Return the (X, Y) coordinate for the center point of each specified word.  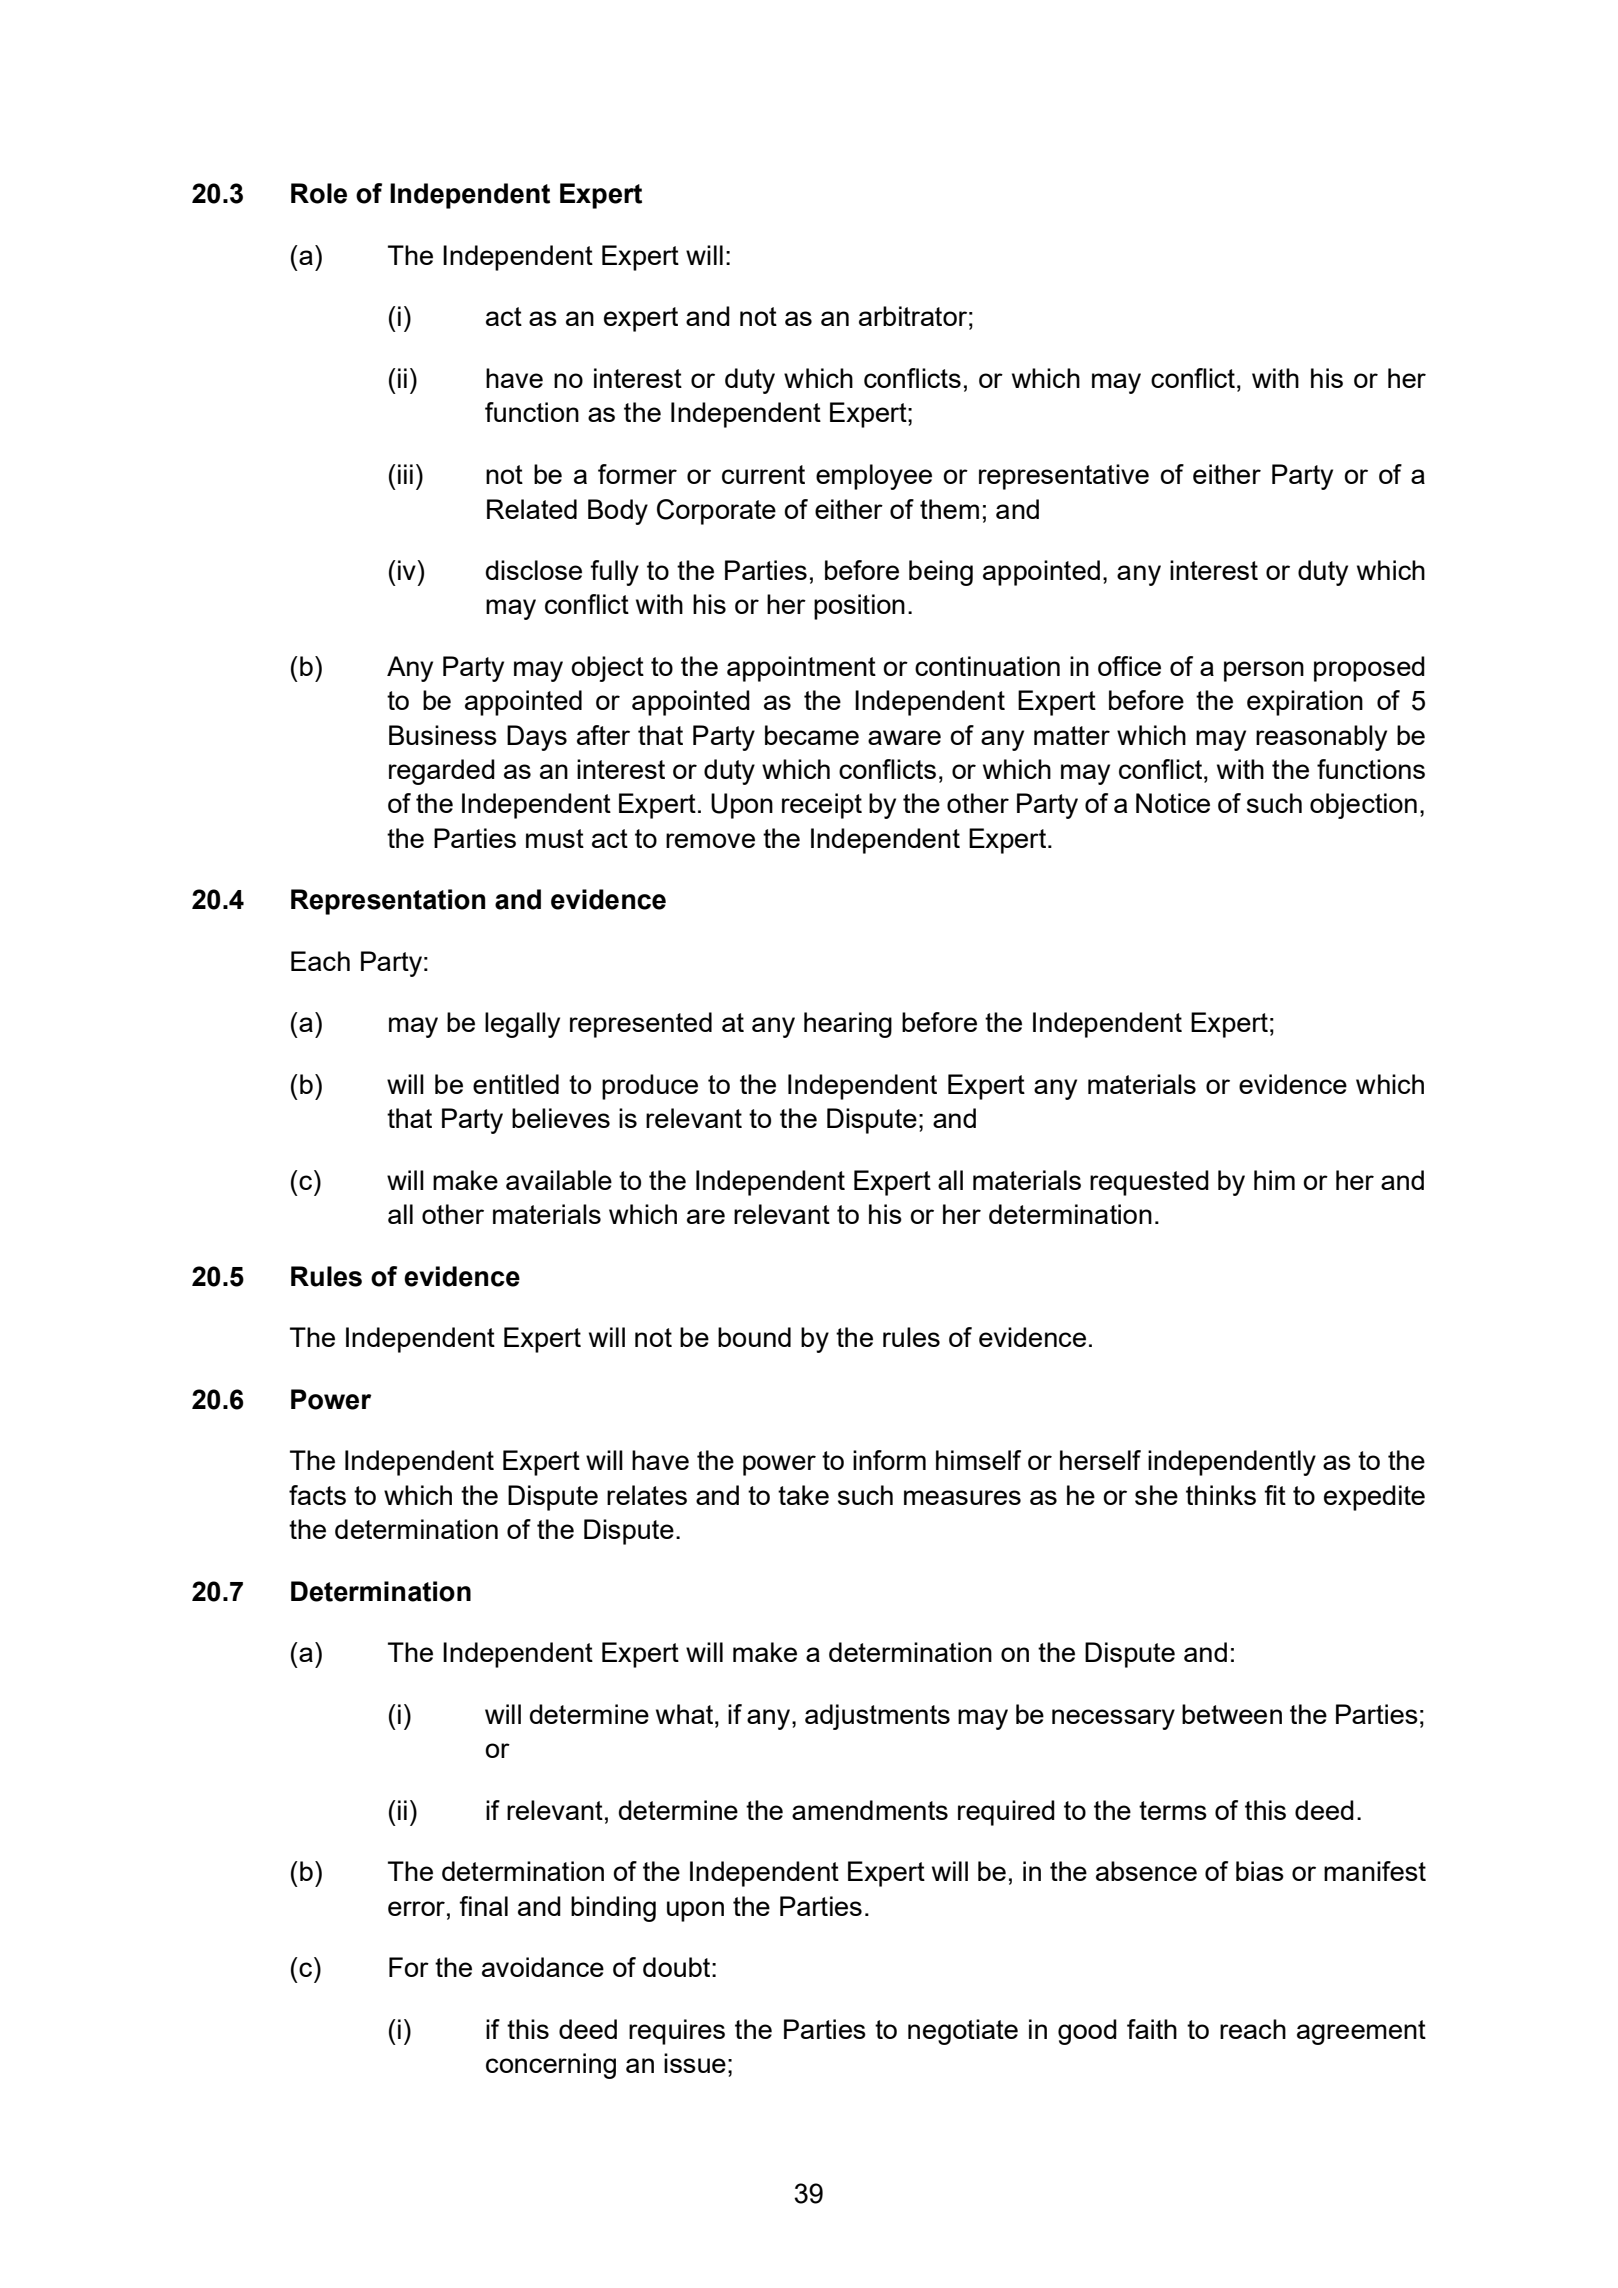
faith (1152, 2029)
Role (319, 193)
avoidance (543, 1967)
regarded (442, 772)
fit (1275, 1495)
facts (317, 1495)
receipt (822, 806)
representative (1064, 477)
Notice (1173, 803)
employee (874, 477)
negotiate (963, 2032)
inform (889, 1460)
